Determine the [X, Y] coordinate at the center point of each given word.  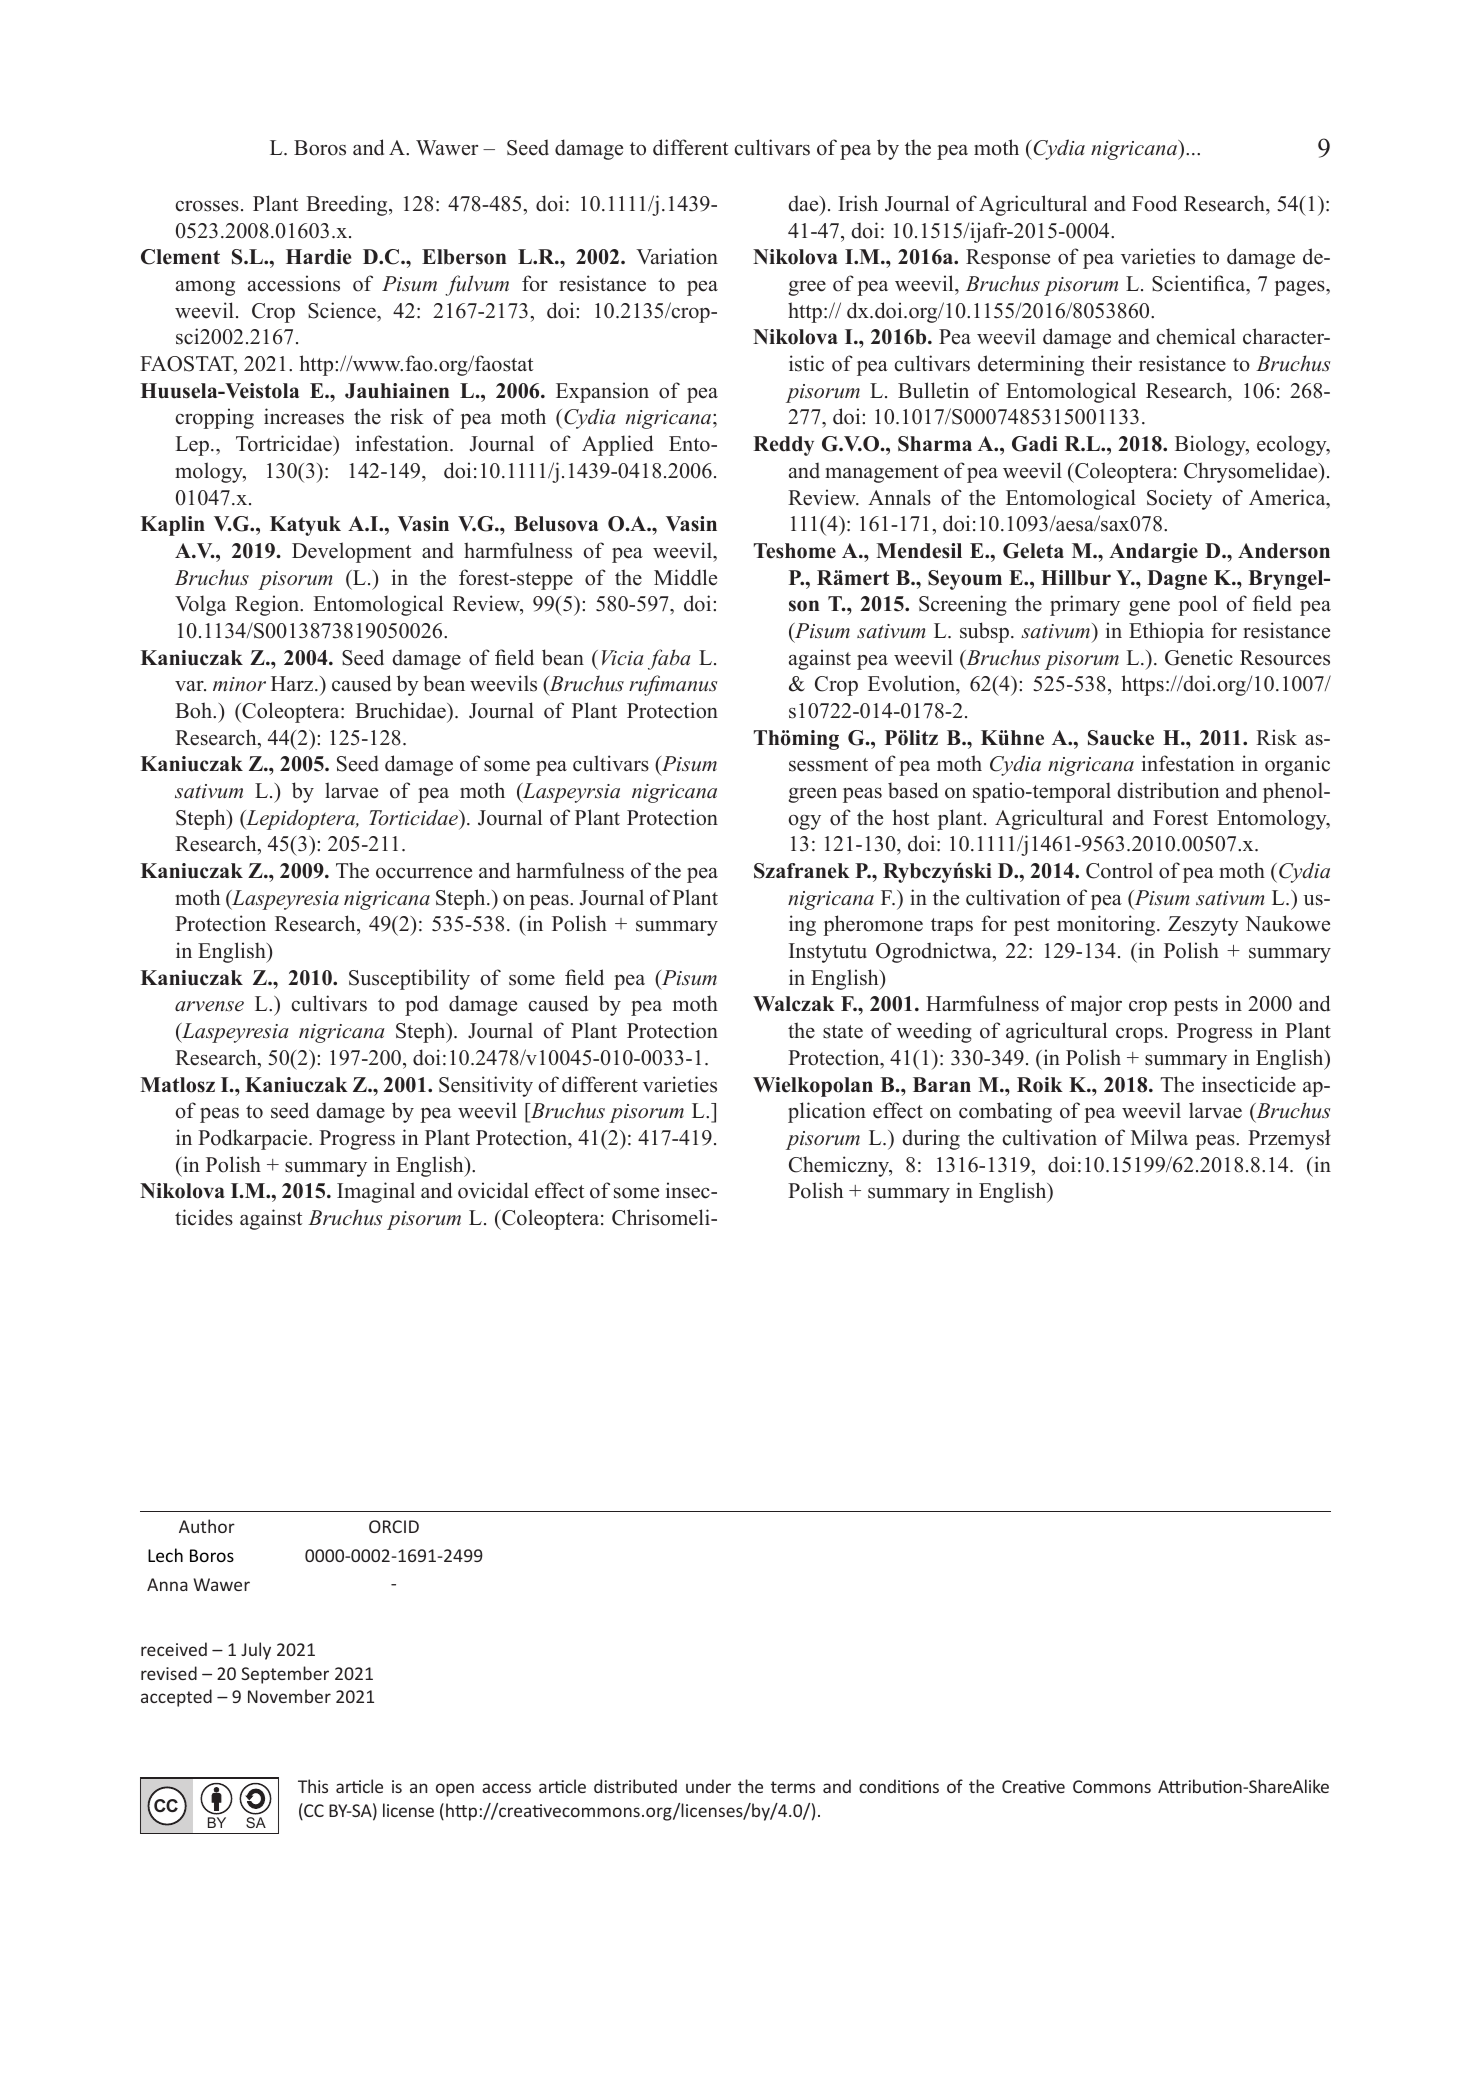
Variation [677, 256]
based [913, 790]
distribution [1168, 790]
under [708, 1786]
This [313, 1786]
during [931, 1139]
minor [239, 684]
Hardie [319, 257]
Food [1154, 203]
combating [1005, 1112]
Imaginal [376, 1192]
